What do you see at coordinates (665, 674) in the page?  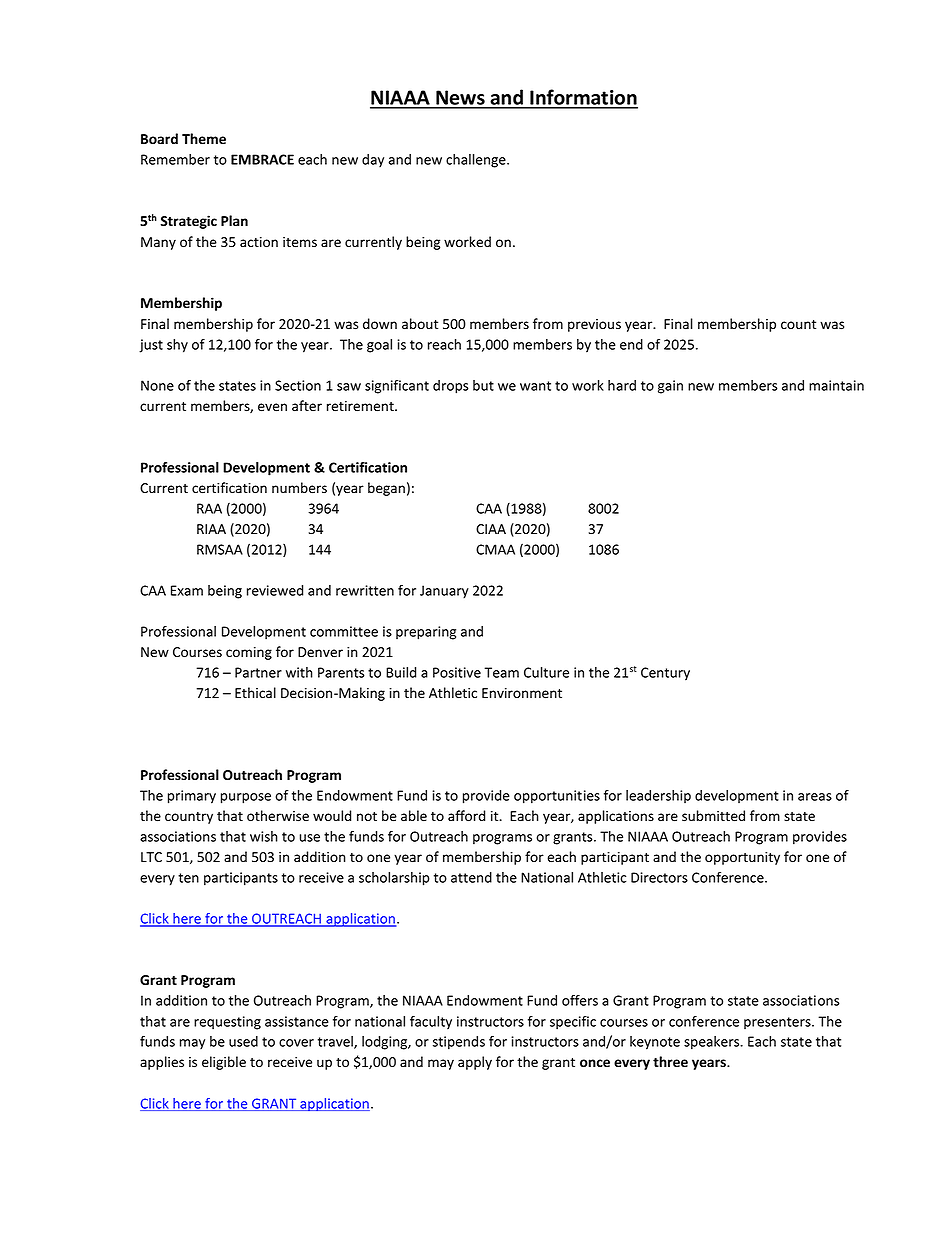 I see `Century` at bounding box center [665, 674].
